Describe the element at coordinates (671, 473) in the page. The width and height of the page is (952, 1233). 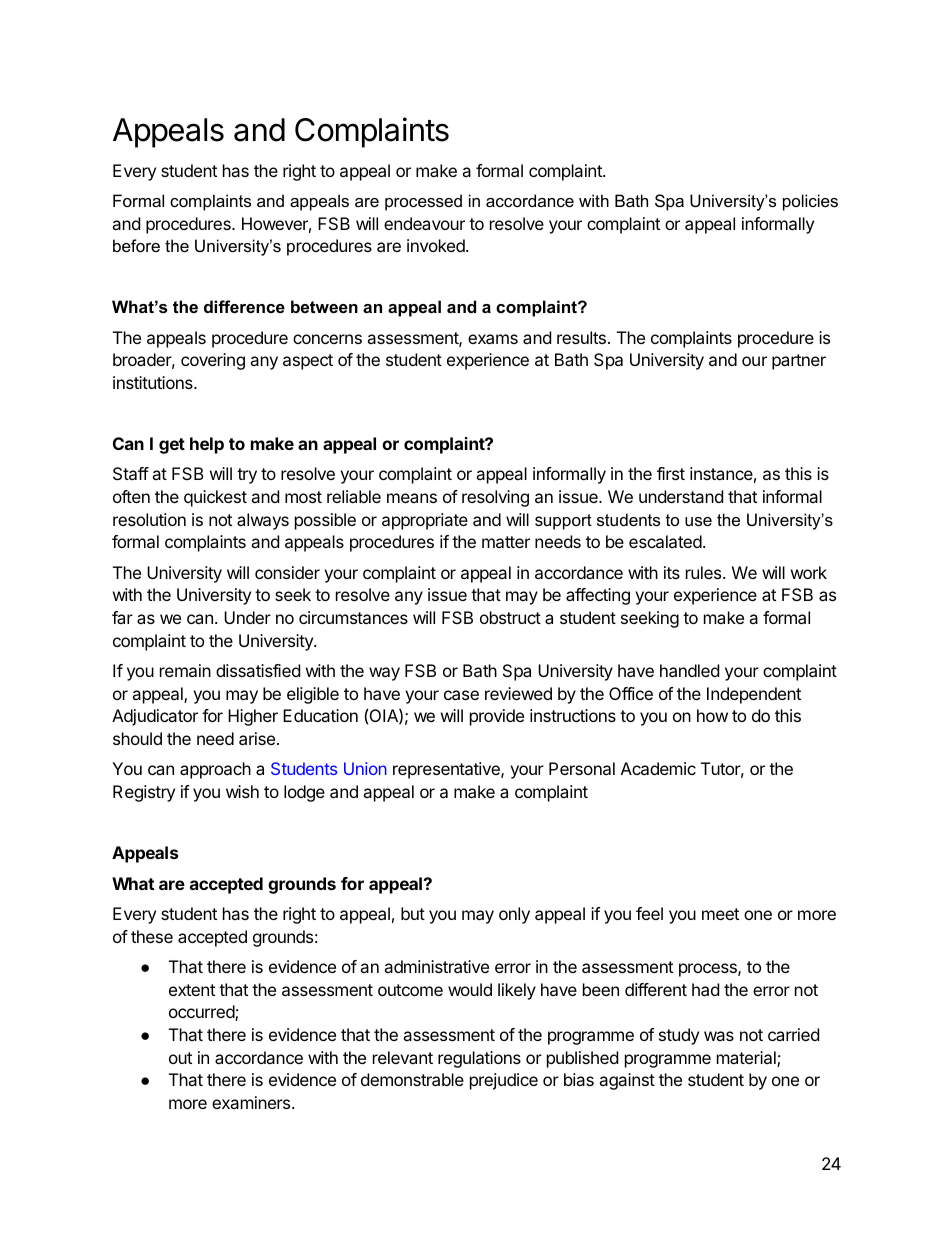
I see `first` at that location.
